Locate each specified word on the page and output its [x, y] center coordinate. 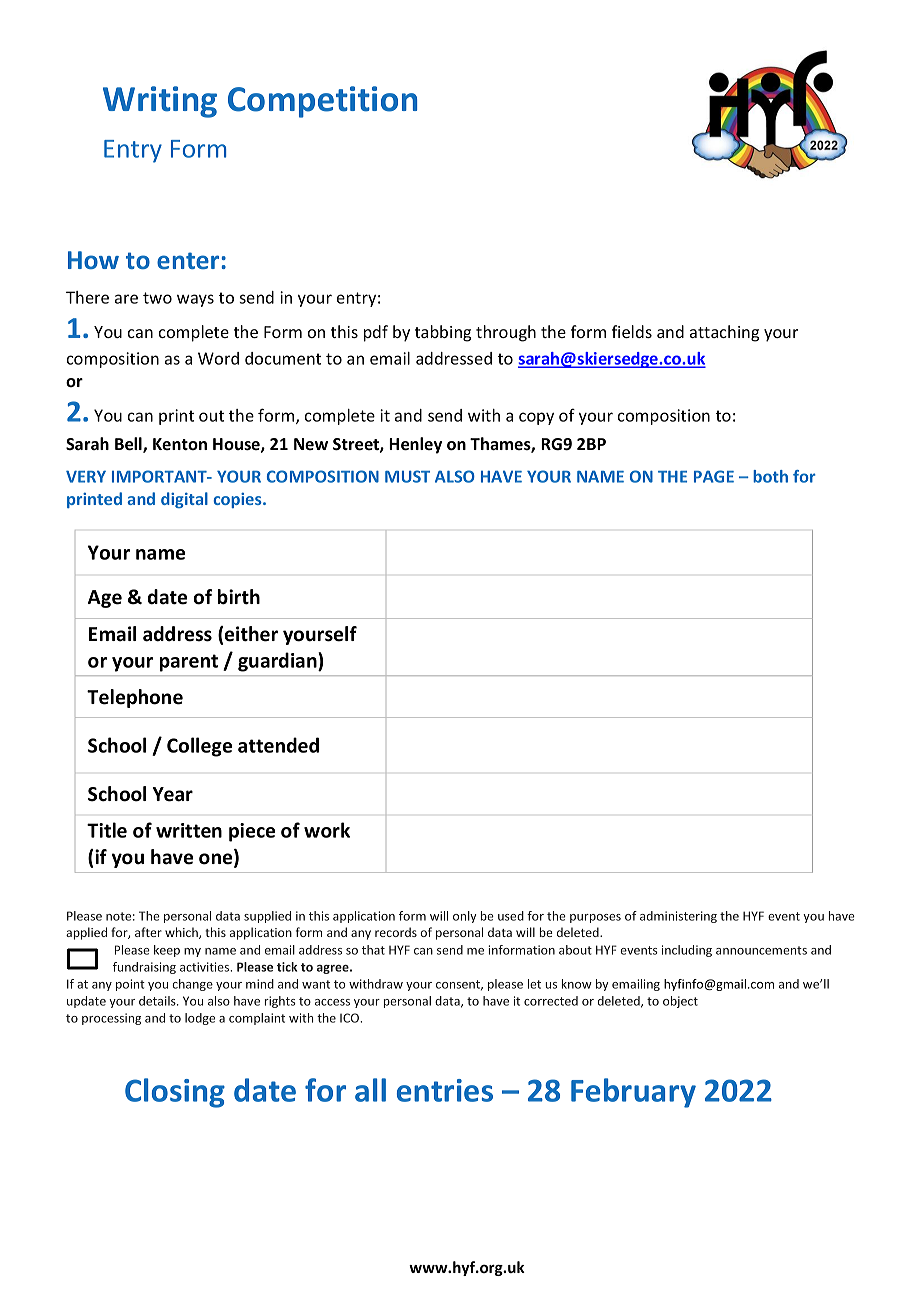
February [633, 1093]
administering [678, 917]
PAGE [714, 476]
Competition [322, 102]
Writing [160, 102]
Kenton [180, 444]
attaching [724, 333]
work [327, 830]
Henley [415, 445]
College [199, 747]
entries [445, 1090]
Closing [175, 1093]
